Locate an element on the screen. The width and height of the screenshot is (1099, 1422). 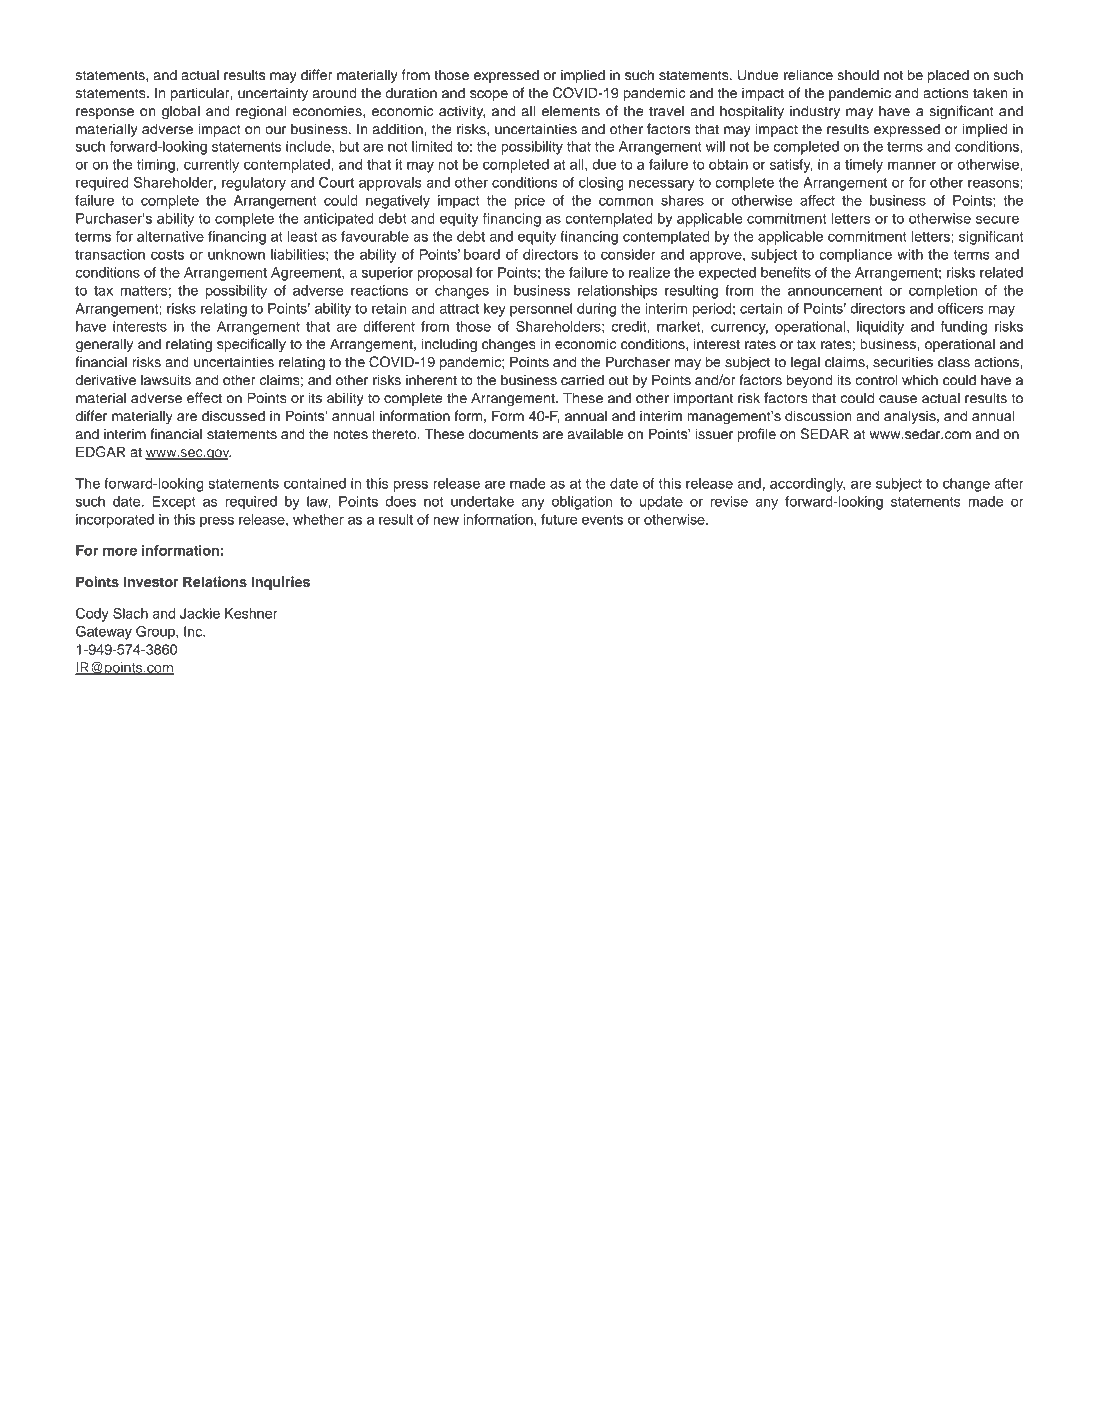
carried is located at coordinates (582, 380).
